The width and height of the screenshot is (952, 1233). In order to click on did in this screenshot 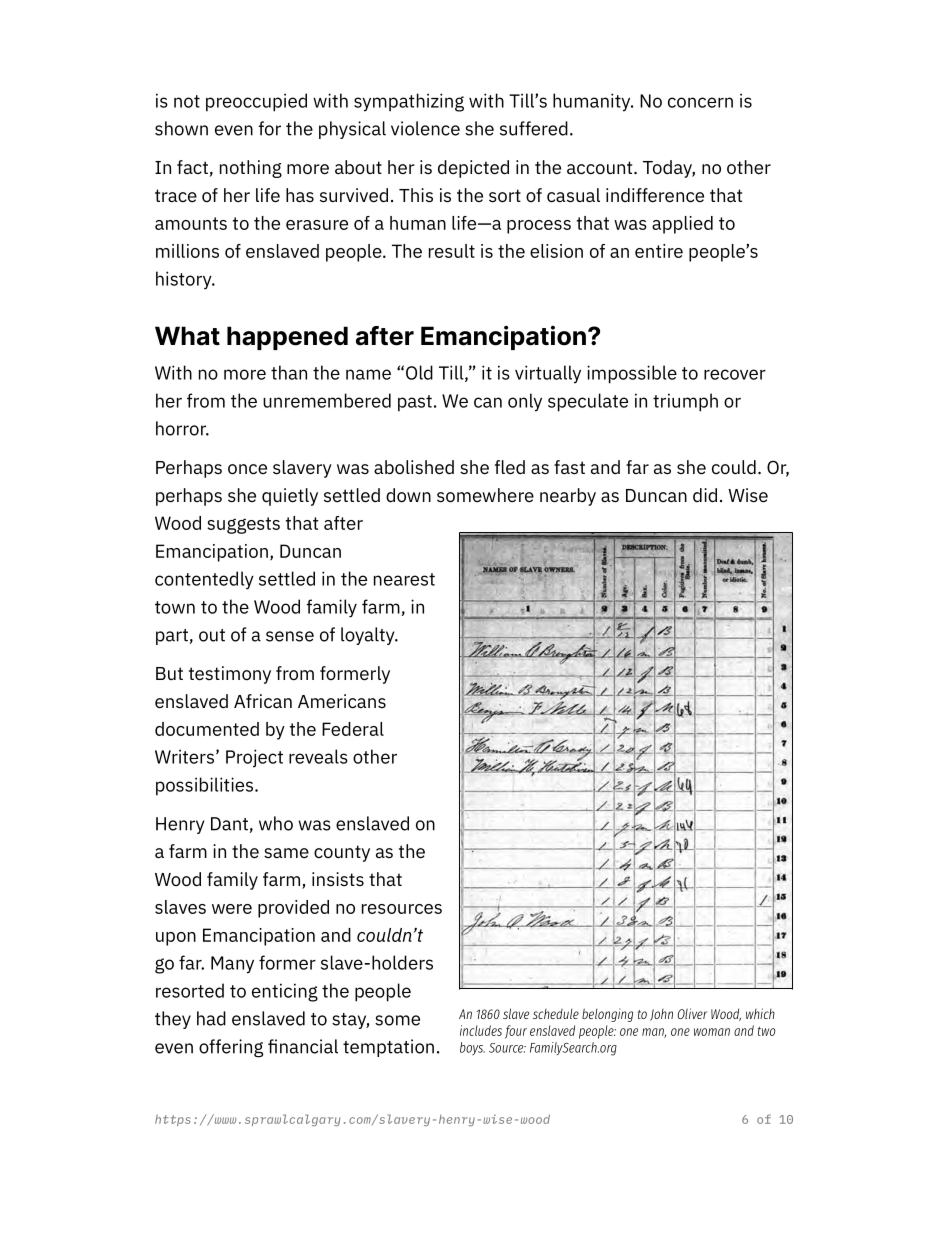, I will do `click(705, 495)`.
